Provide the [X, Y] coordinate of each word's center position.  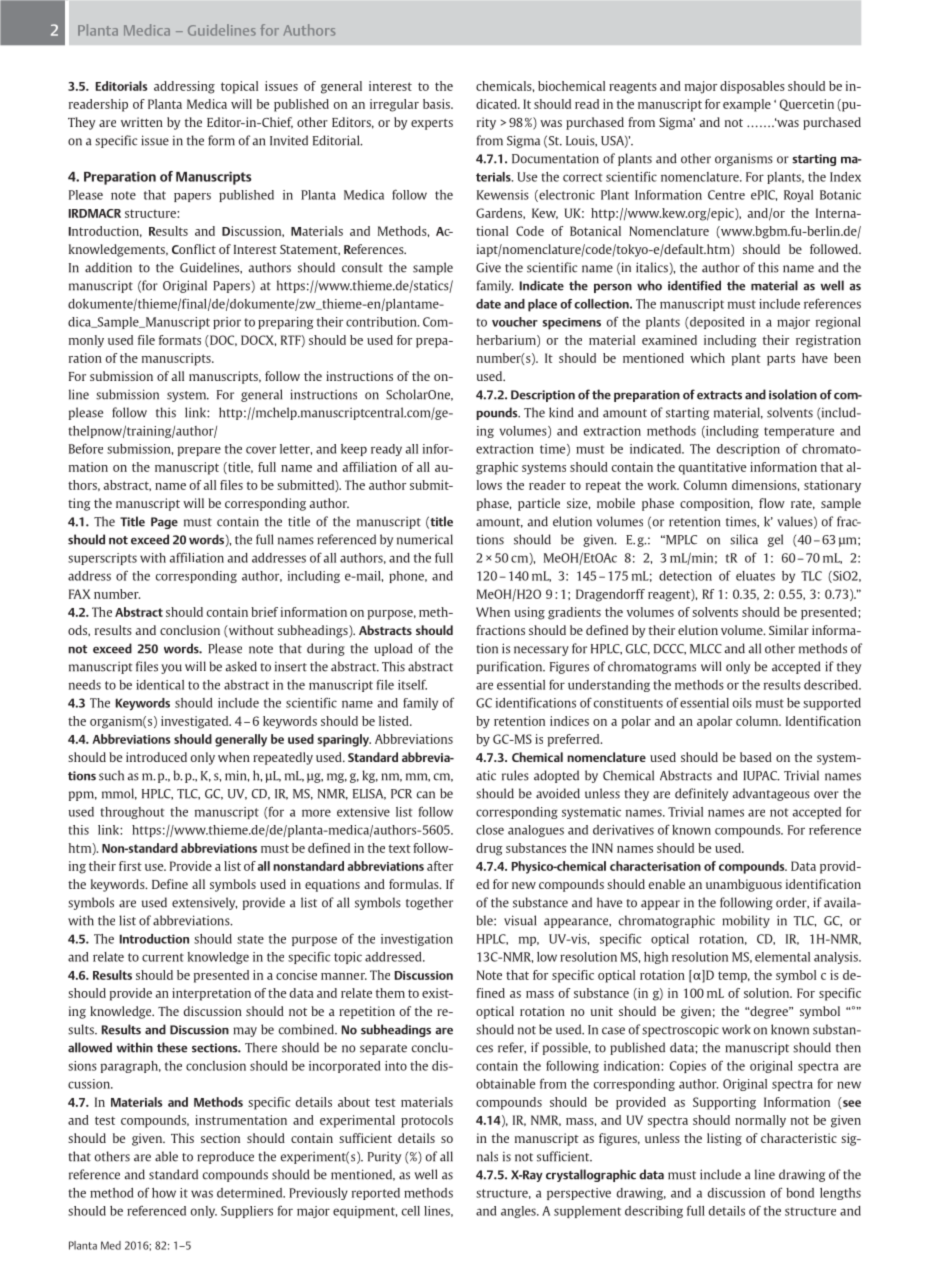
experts [432, 124]
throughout [132, 813]
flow [772, 503]
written [142, 122]
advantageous [771, 794]
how [164, 1193]
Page [164, 523]
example [747, 105]
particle [539, 504]
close [490, 830]
